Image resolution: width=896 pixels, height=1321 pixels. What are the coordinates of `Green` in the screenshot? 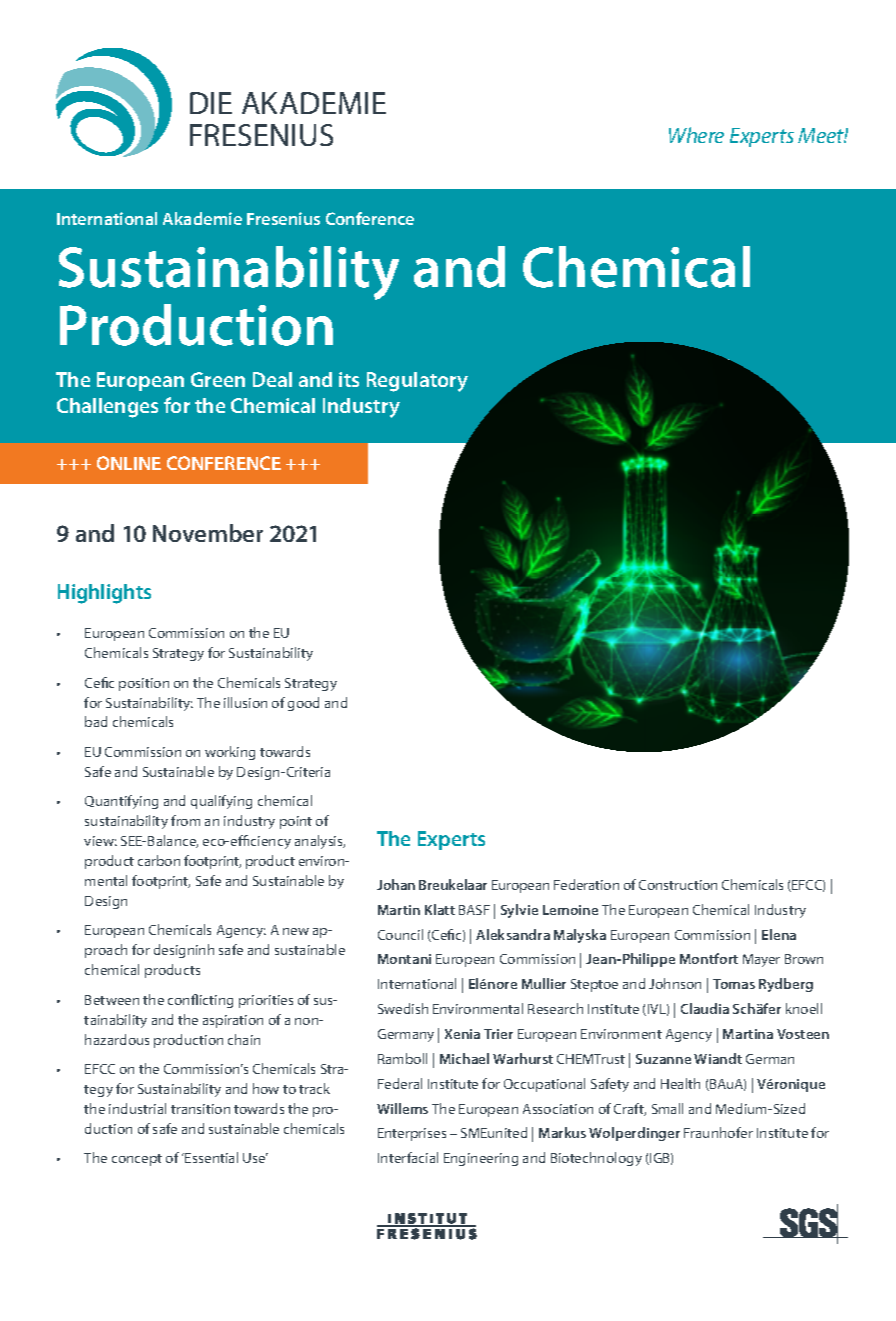 It's located at (218, 379).
